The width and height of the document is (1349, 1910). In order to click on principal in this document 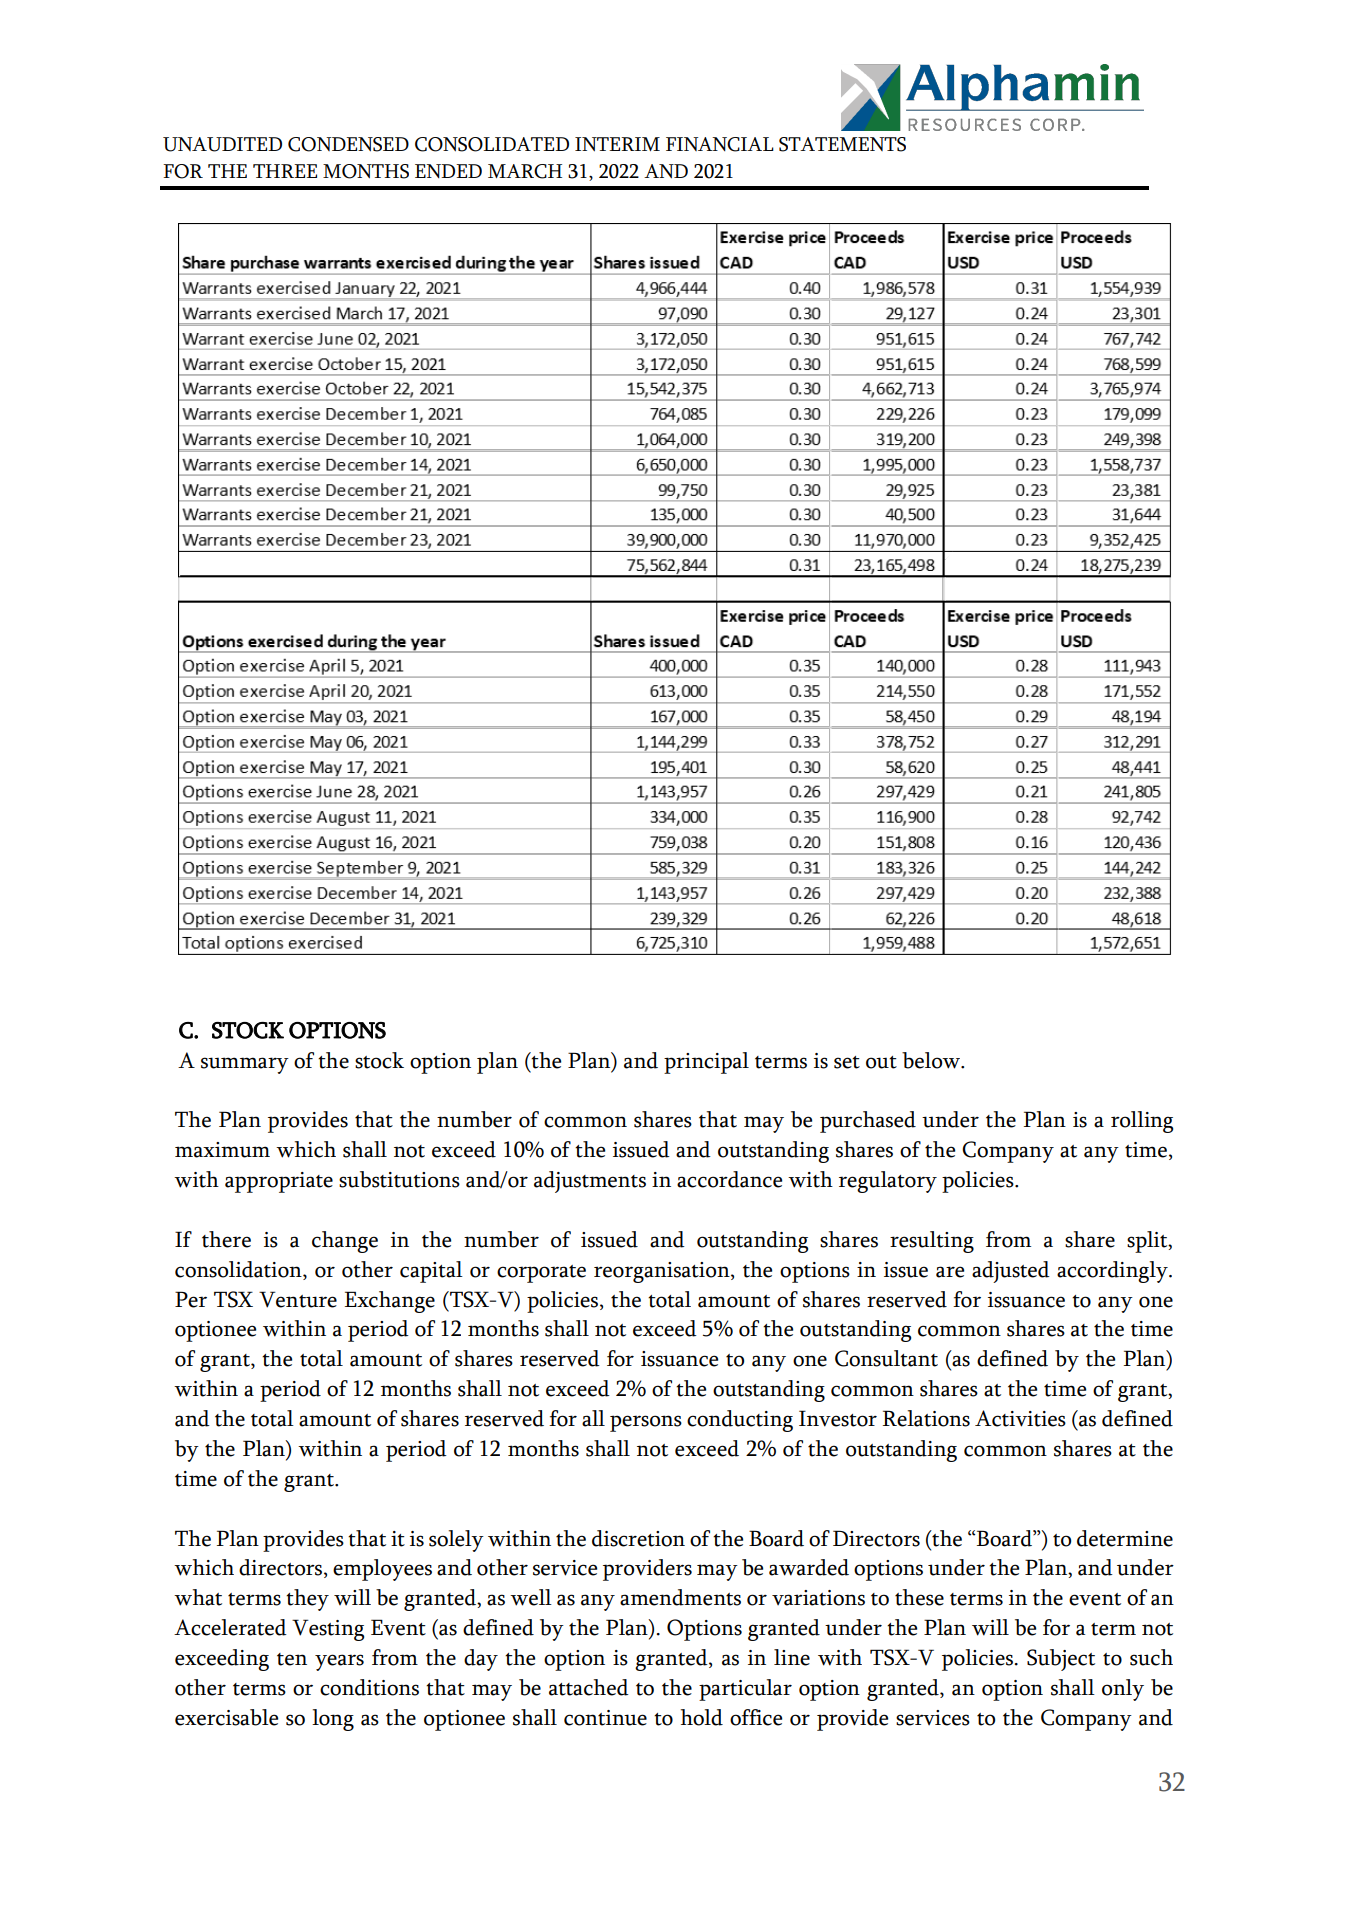, I will do `click(706, 1063)`.
